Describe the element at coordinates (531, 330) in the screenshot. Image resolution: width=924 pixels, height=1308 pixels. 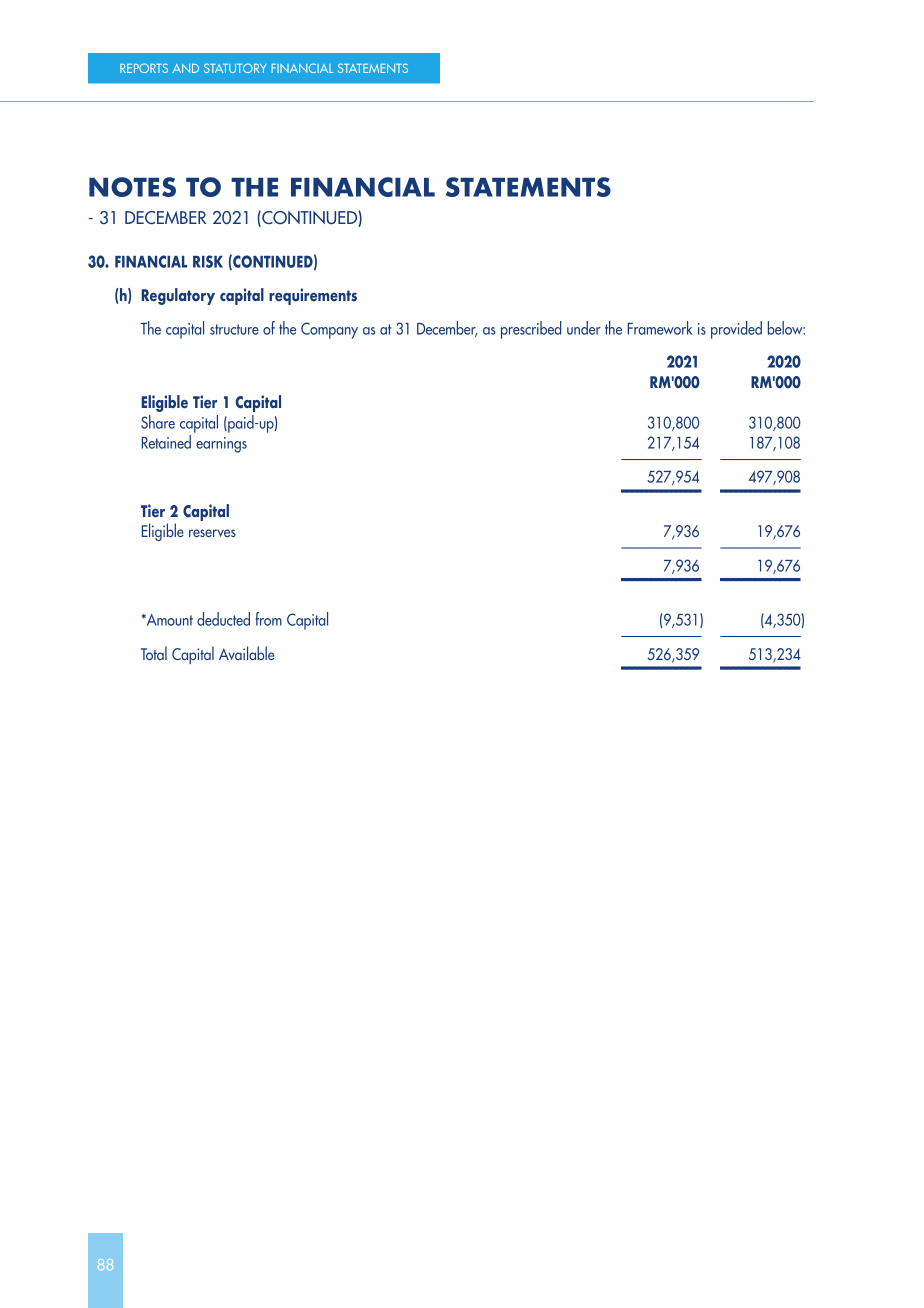
I see `prescribed` at that location.
